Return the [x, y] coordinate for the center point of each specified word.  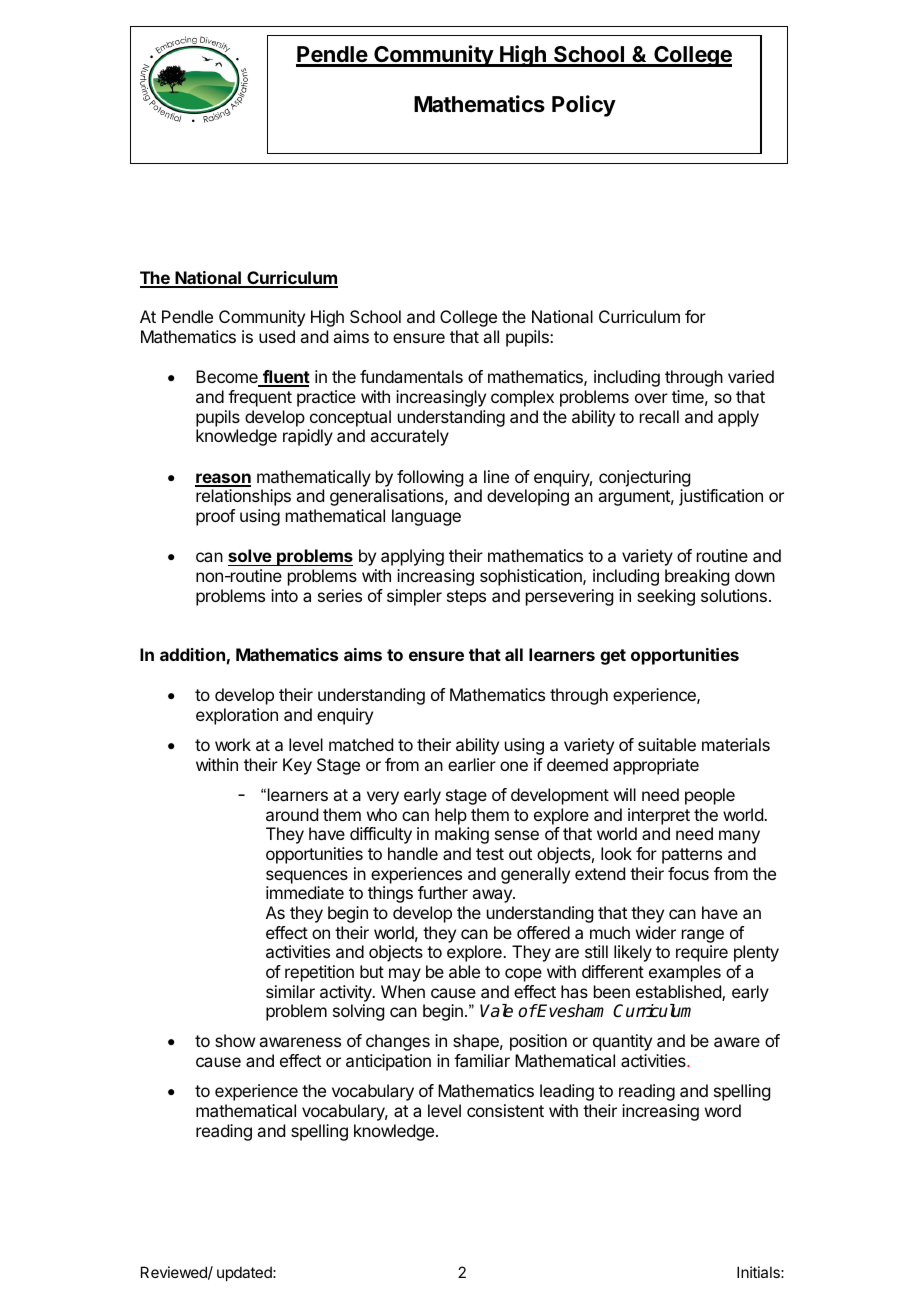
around [292, 814]
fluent [285, 378]
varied [751, 376]
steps [466, 598]
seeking [666, 597]
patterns [692, 856]
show [235, 1040]
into [284, 595]
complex [522, 398]
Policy [584, 106]
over [651, 398]
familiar [482, 1060]
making [462, 835]
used [277, 336]
